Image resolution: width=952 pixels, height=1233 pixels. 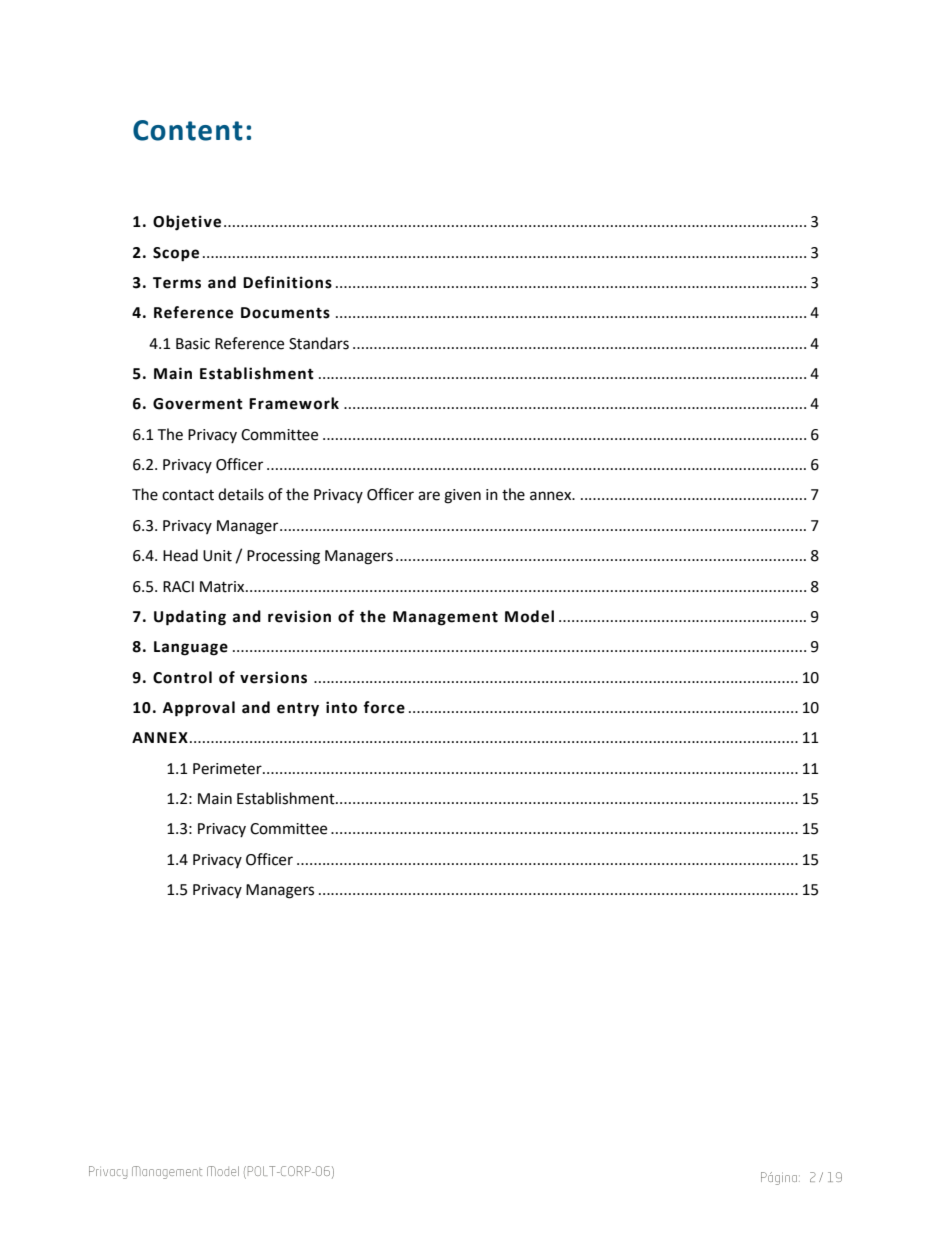 I want to click on are, so click(x=429, y=496).
